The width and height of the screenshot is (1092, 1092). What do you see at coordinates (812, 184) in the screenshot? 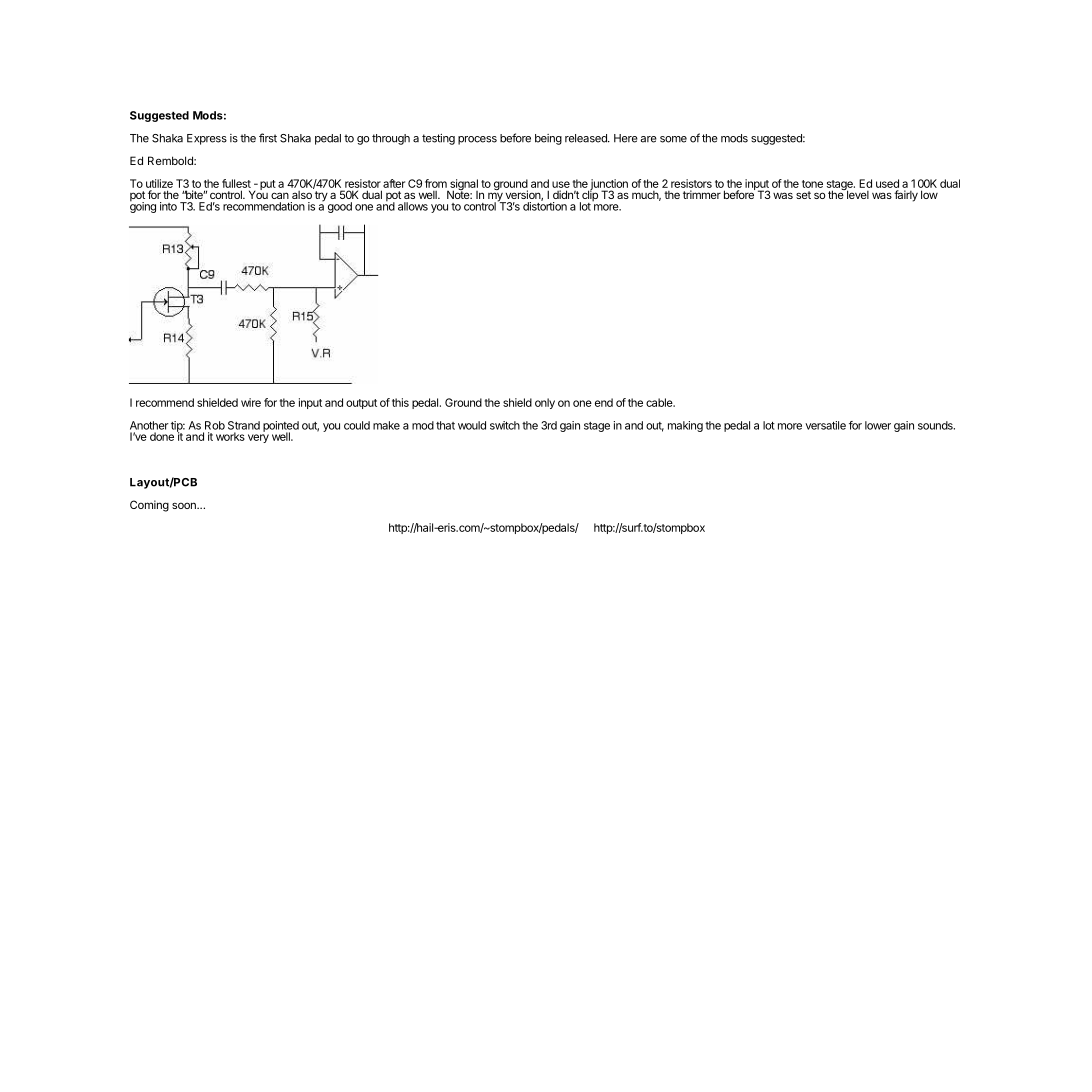
I see `tone` at bounding box center [812, 184].
